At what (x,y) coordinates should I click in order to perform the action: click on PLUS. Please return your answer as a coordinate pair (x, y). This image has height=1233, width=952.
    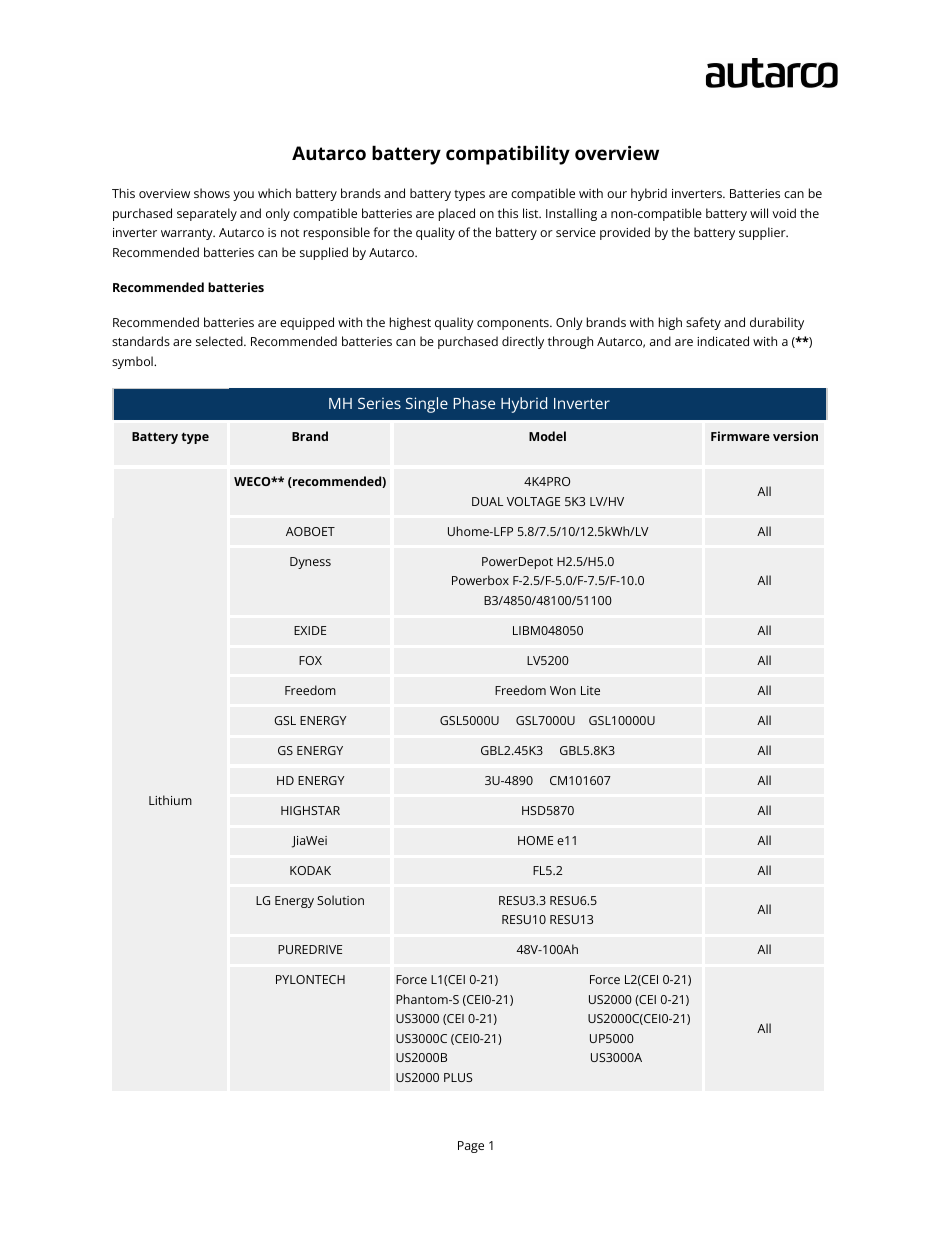
    Looking at the image, I should click on (458, 1077).
